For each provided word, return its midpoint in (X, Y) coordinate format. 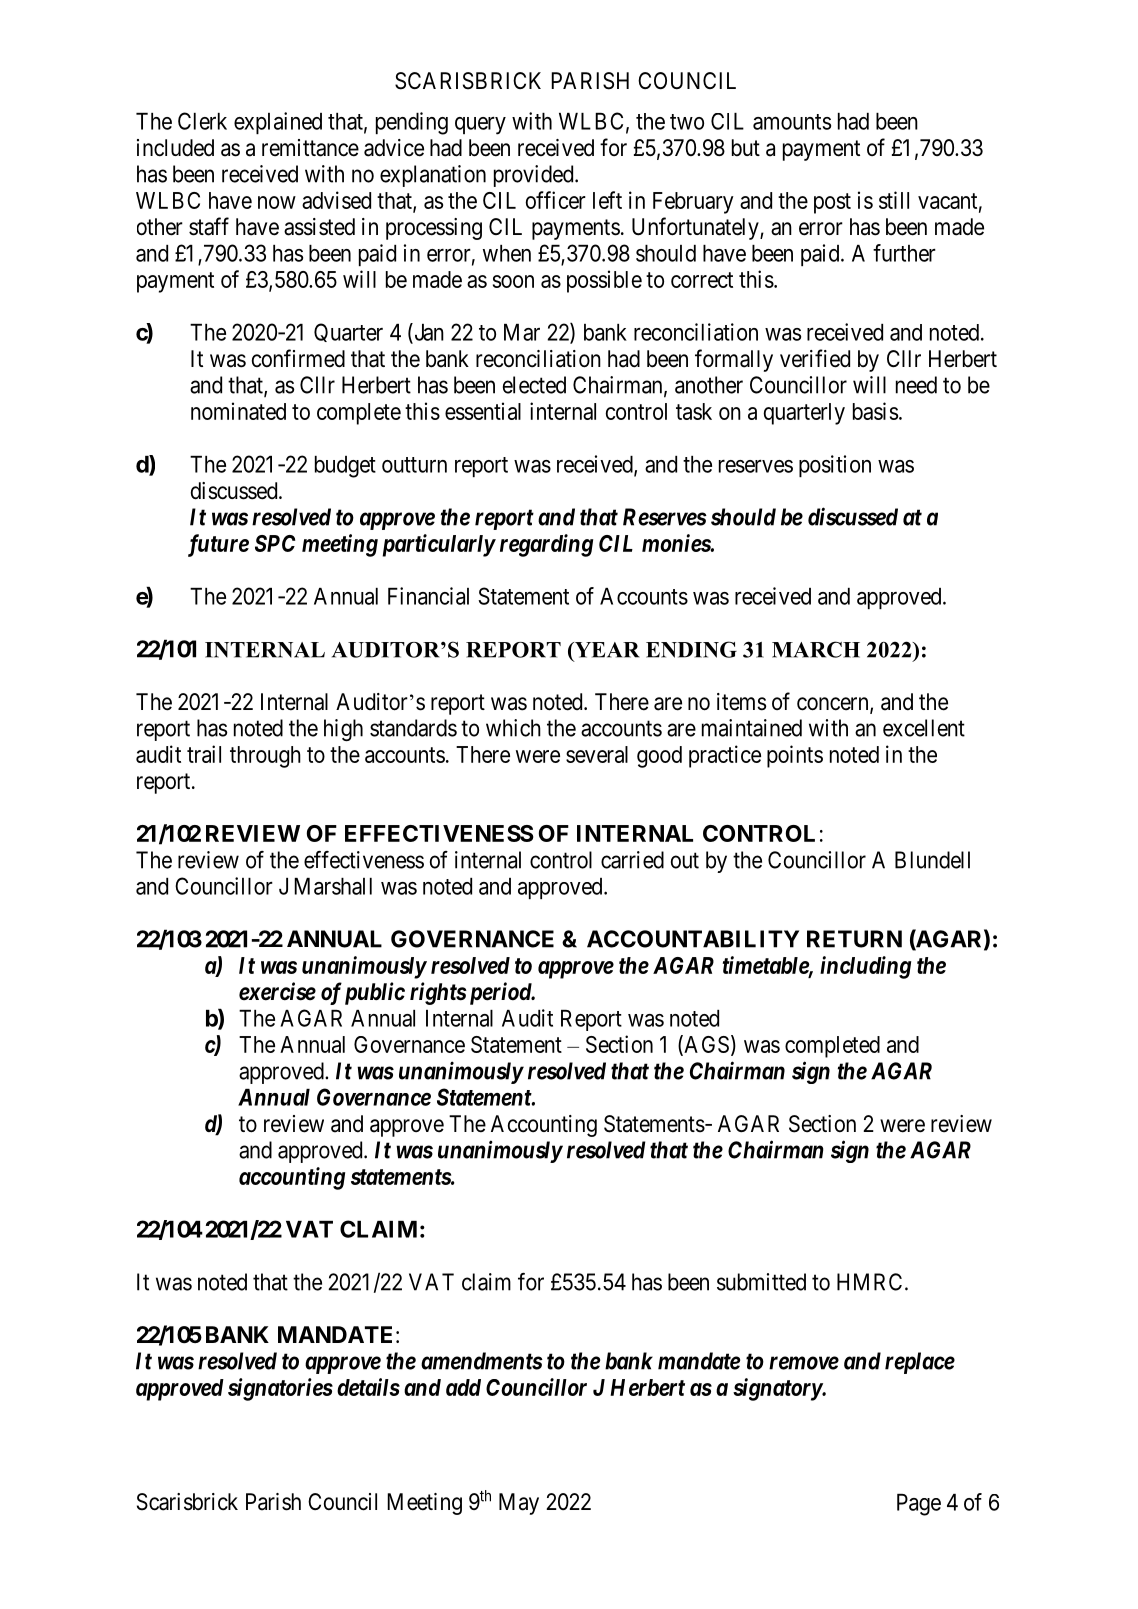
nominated (238, 411)
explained (278, 123)
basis (875, 411)
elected (534, 385)
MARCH (816, 649)
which (513, 728)
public (375, 993)
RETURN (854, 939)
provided (535, 176)
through (265, 757)
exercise (277, 991)
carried (632, 860)
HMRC (869, 1282)
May (519, 1504)
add (463, 1387)
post (832, 203)
